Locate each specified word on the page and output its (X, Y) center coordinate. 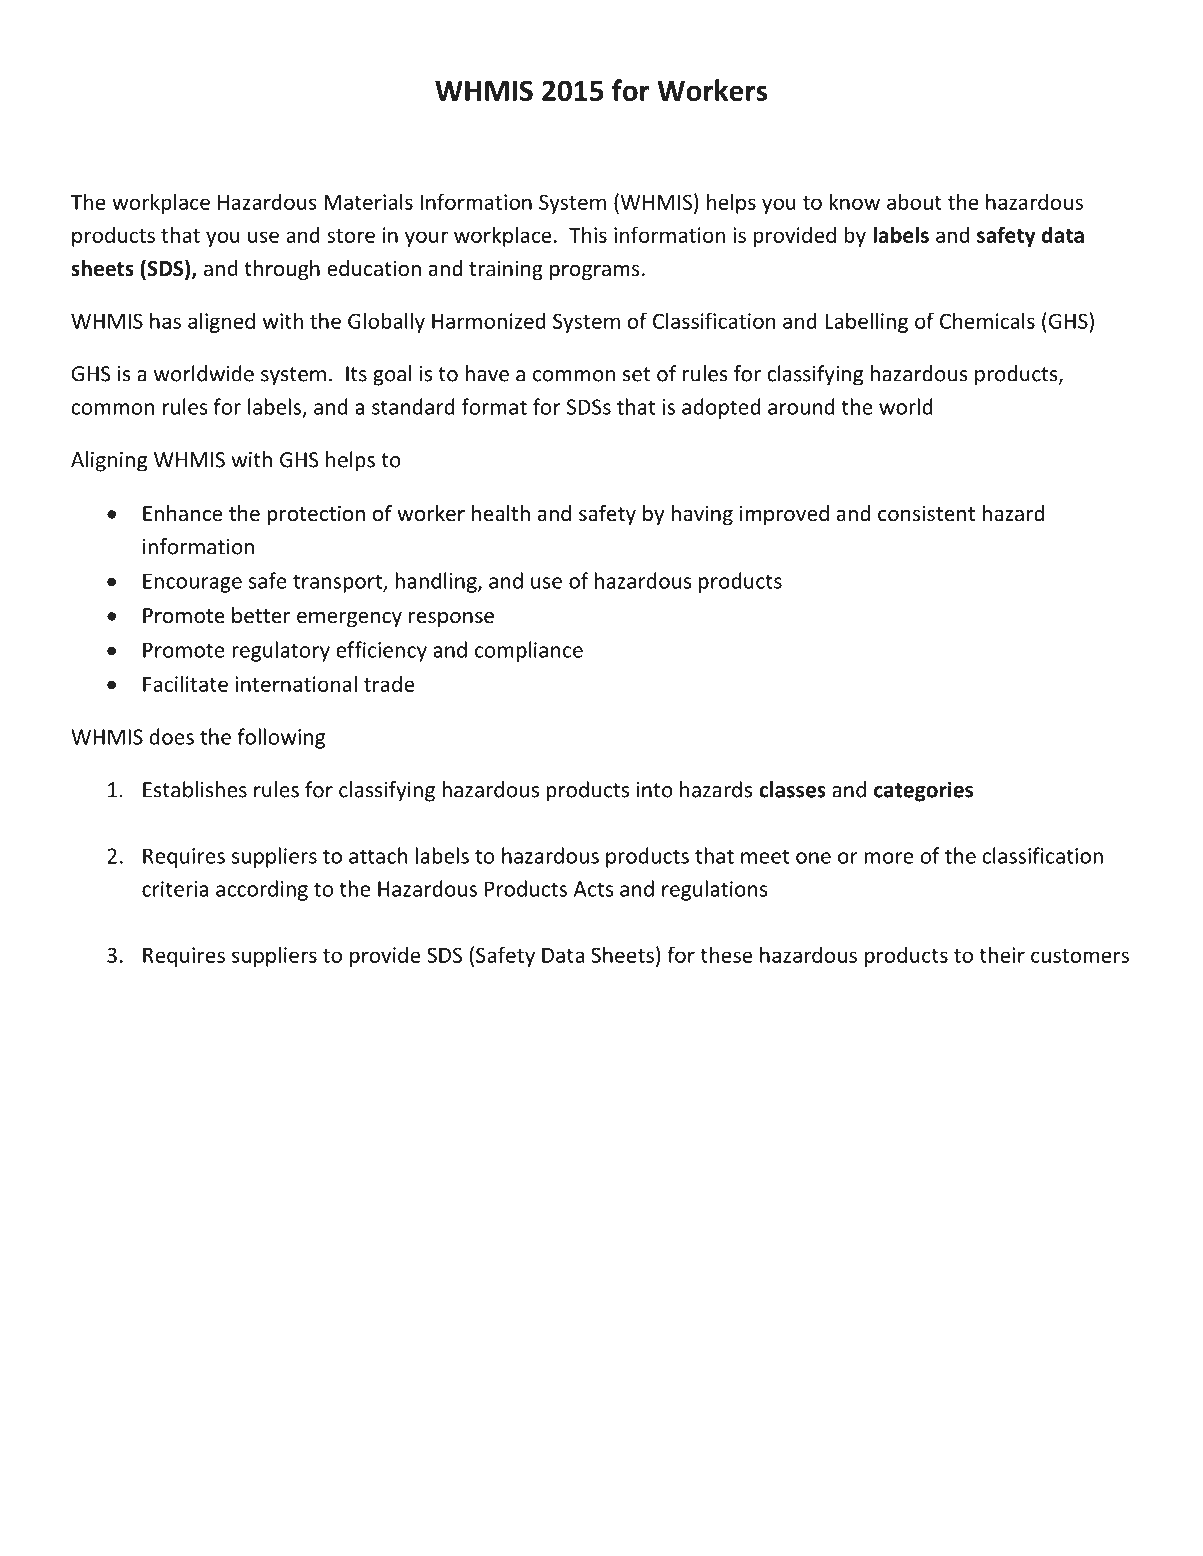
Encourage (192, 583)
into (655, 790)
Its (356, 374)
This (588, 234)
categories (923, 791)
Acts (594, 889)
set (636, 374)
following (281, 738)
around (801, 406)
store (351, 236)
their (1002, 954)
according (262, 890)
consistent (926, 513)
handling (437, 582)
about (914, 201)
